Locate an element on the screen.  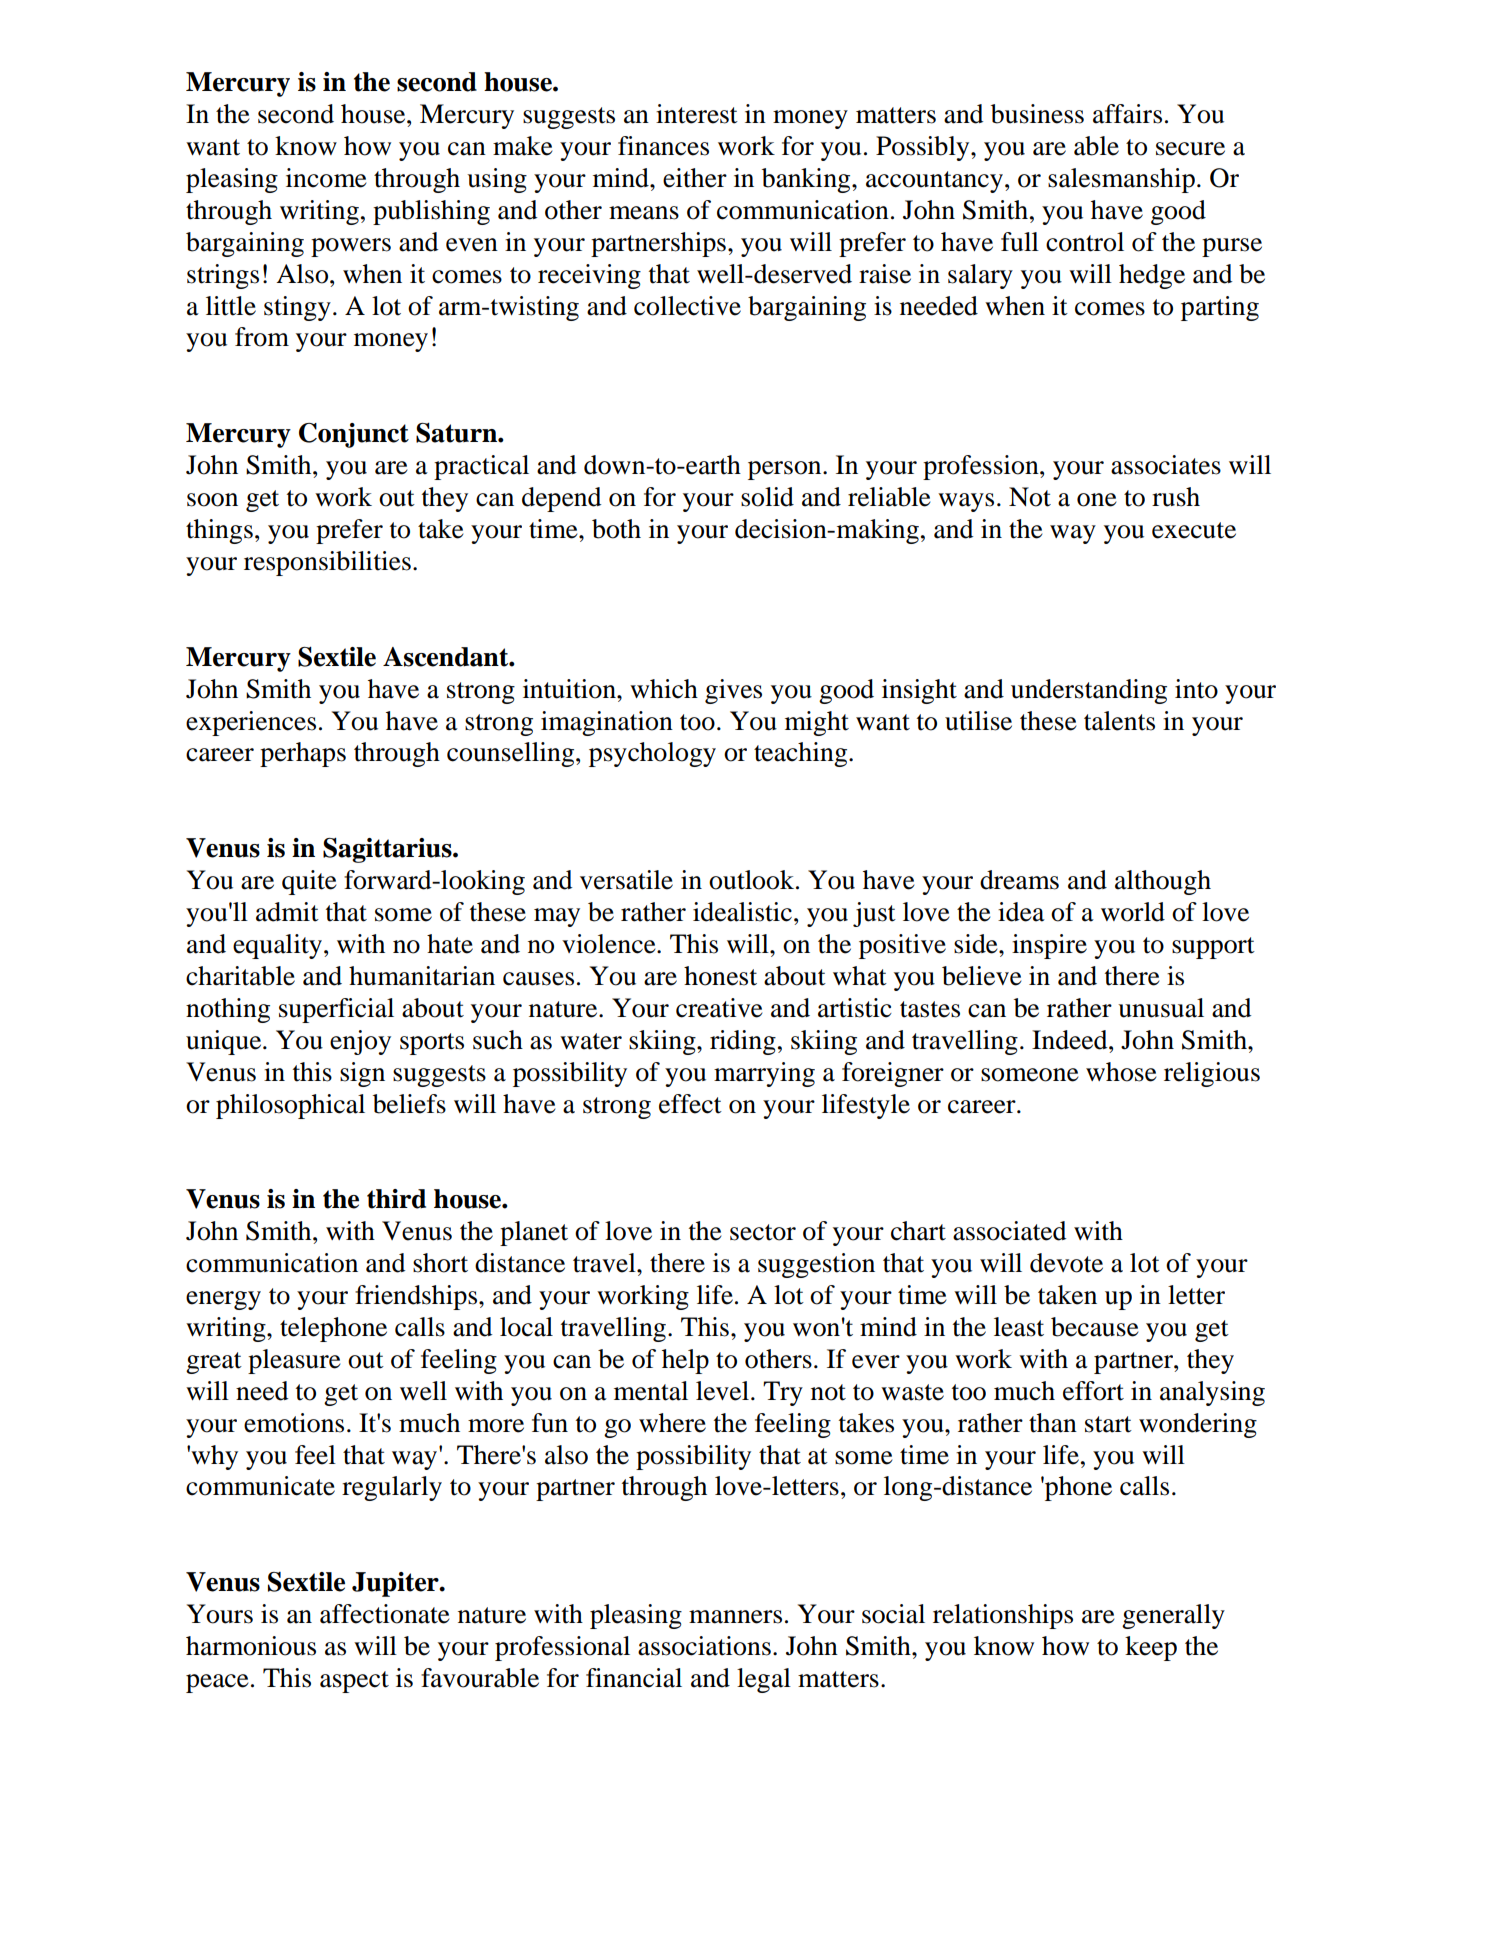
sector is located at coordinates (763, 1232).
